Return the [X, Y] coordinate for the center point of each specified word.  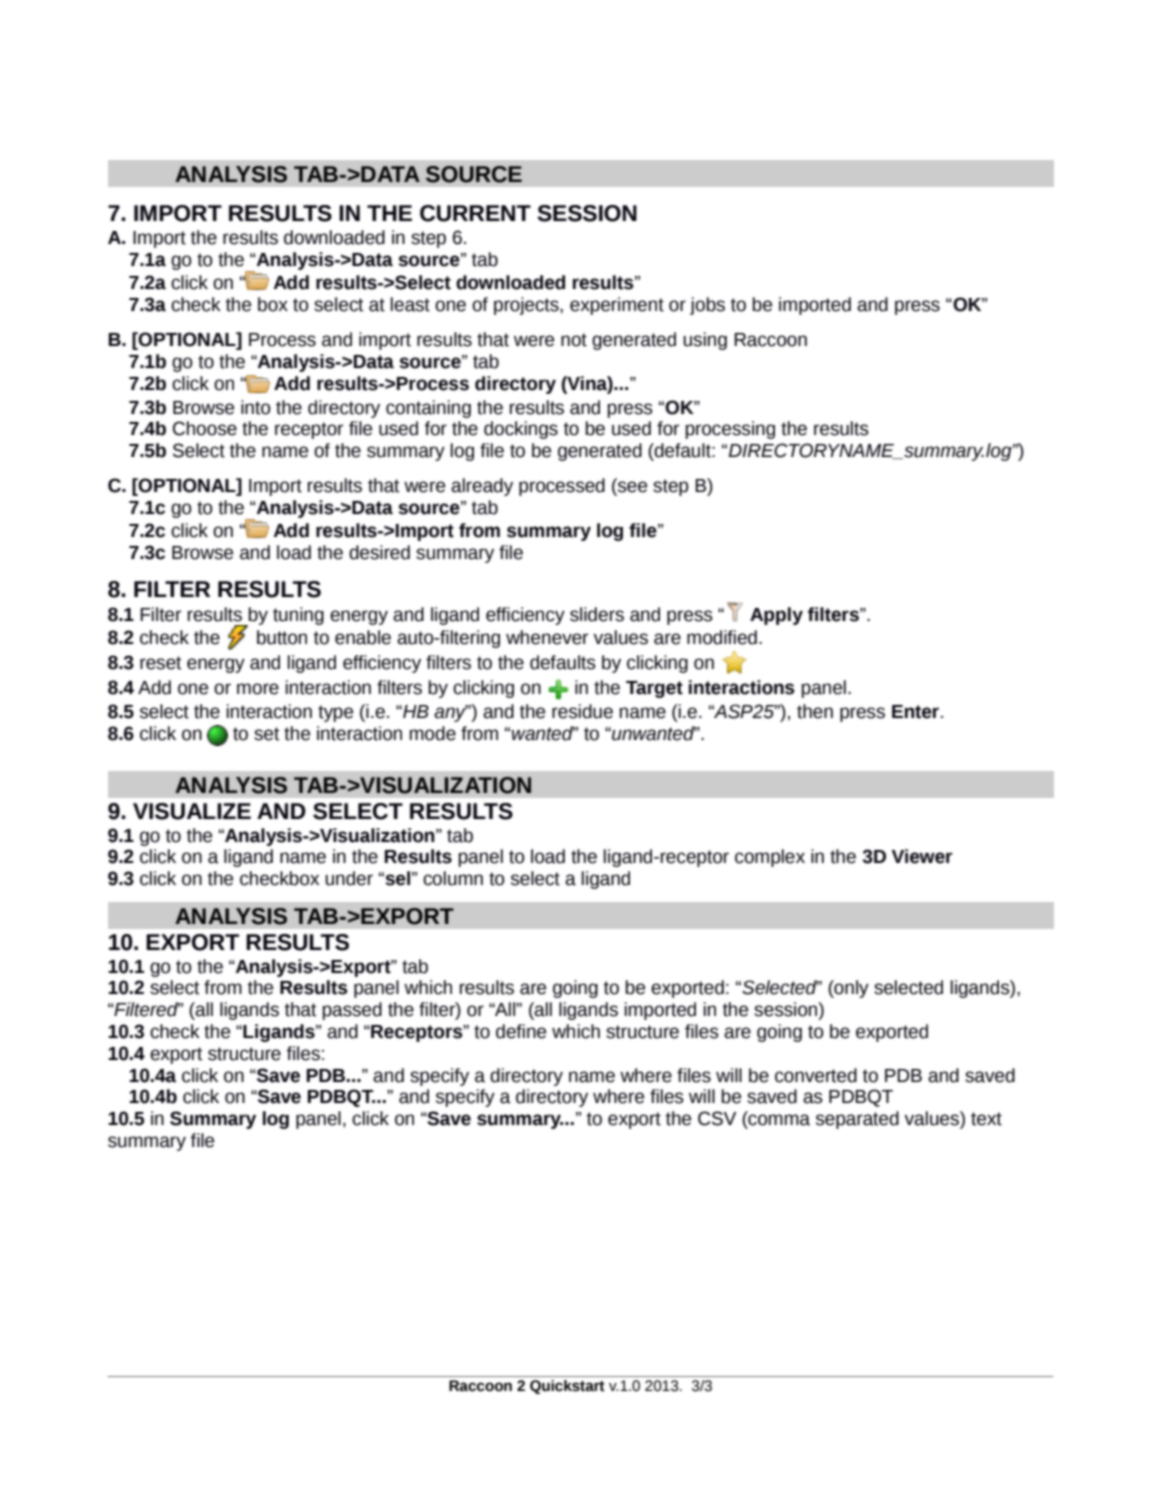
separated [857, 1120]
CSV [717, 1118]
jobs [707, 306]
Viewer [922, 856]
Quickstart [567, 1387]
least [410, 304]
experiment [617, 306]
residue [582, 711]
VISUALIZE [192, 811]
